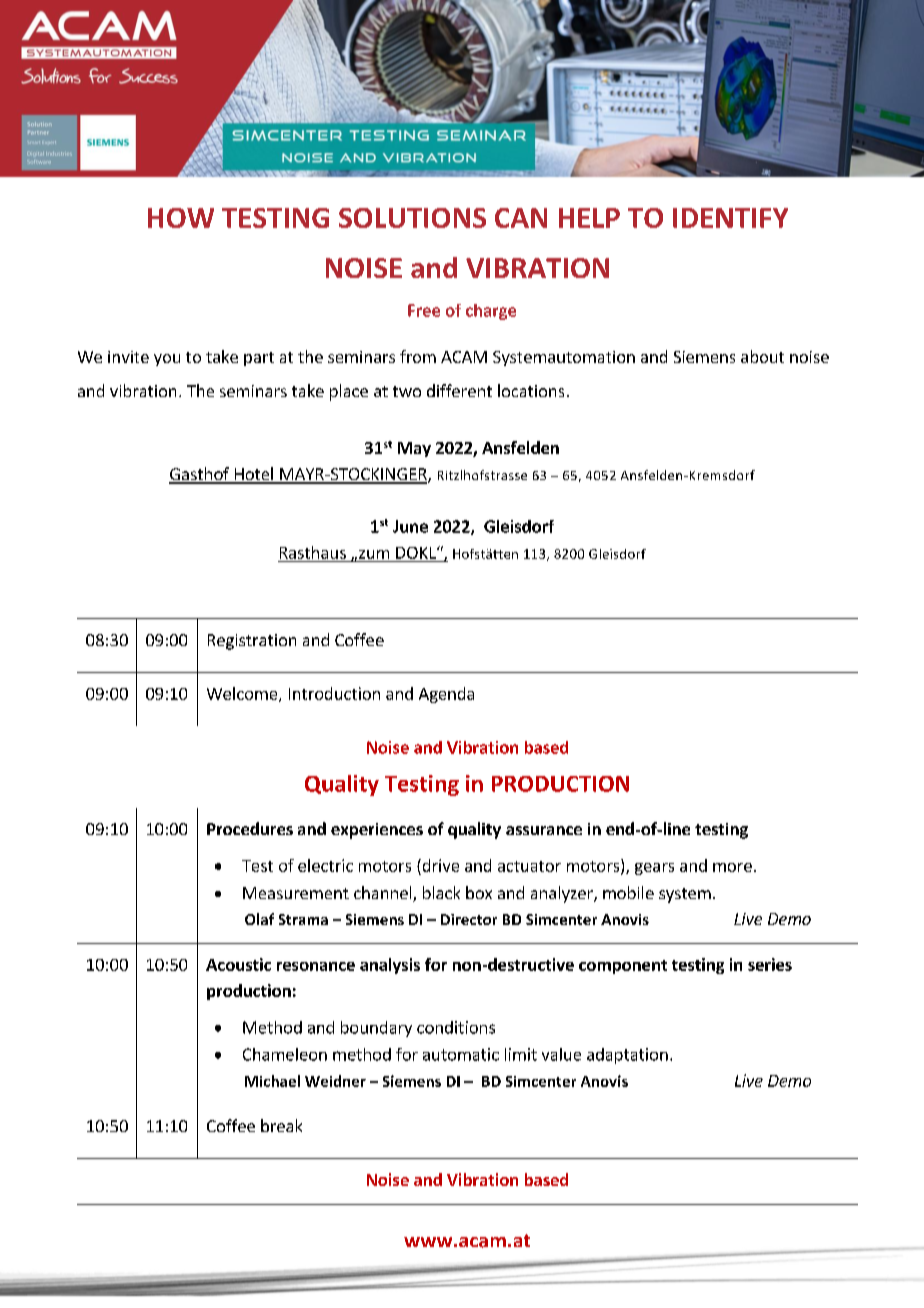  What do you see at coordinates (412, 218) in the document?
I see `SOLUTIONS` at bounding box center [412, 218].
